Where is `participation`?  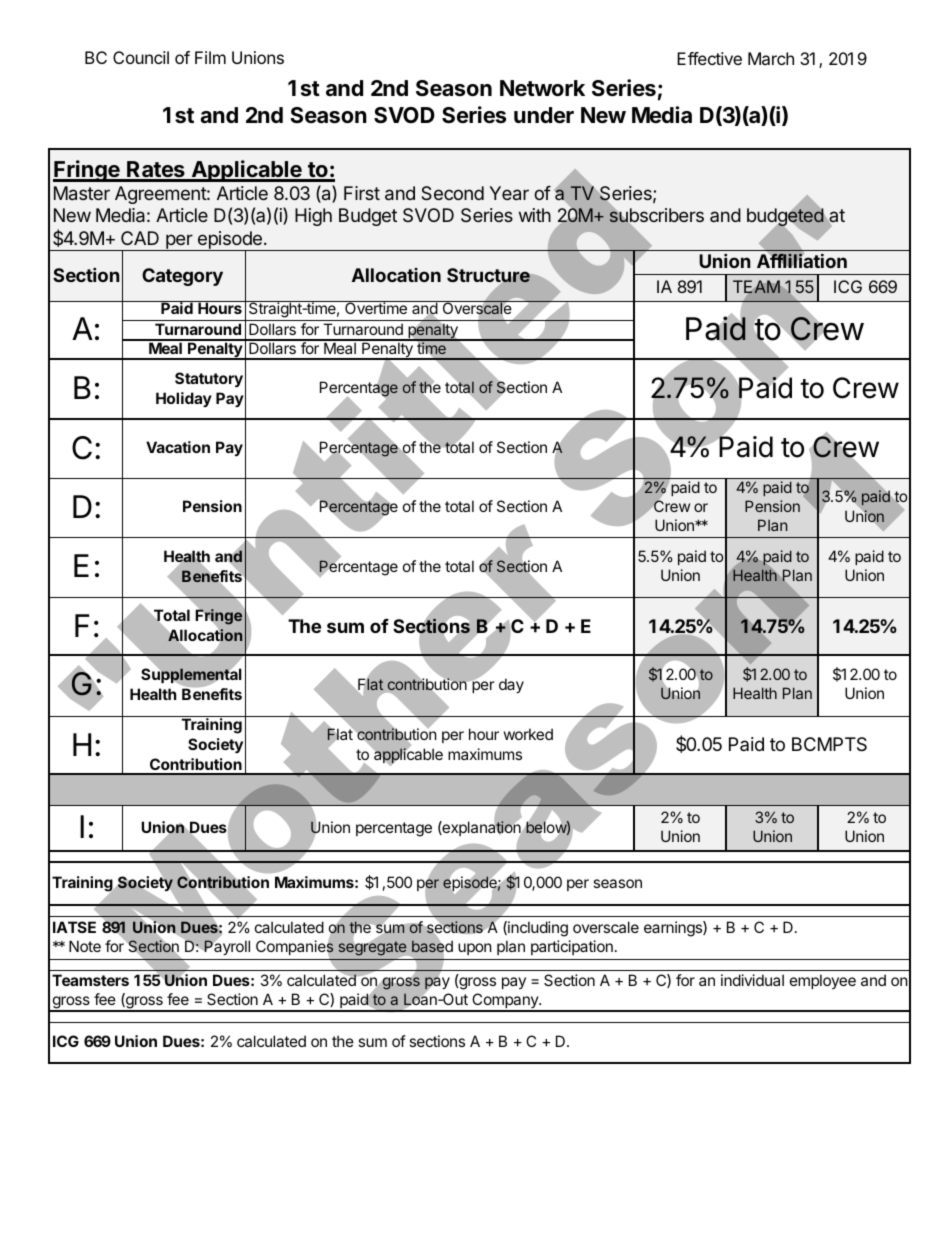 participation is located at coordinates (572, 947).
